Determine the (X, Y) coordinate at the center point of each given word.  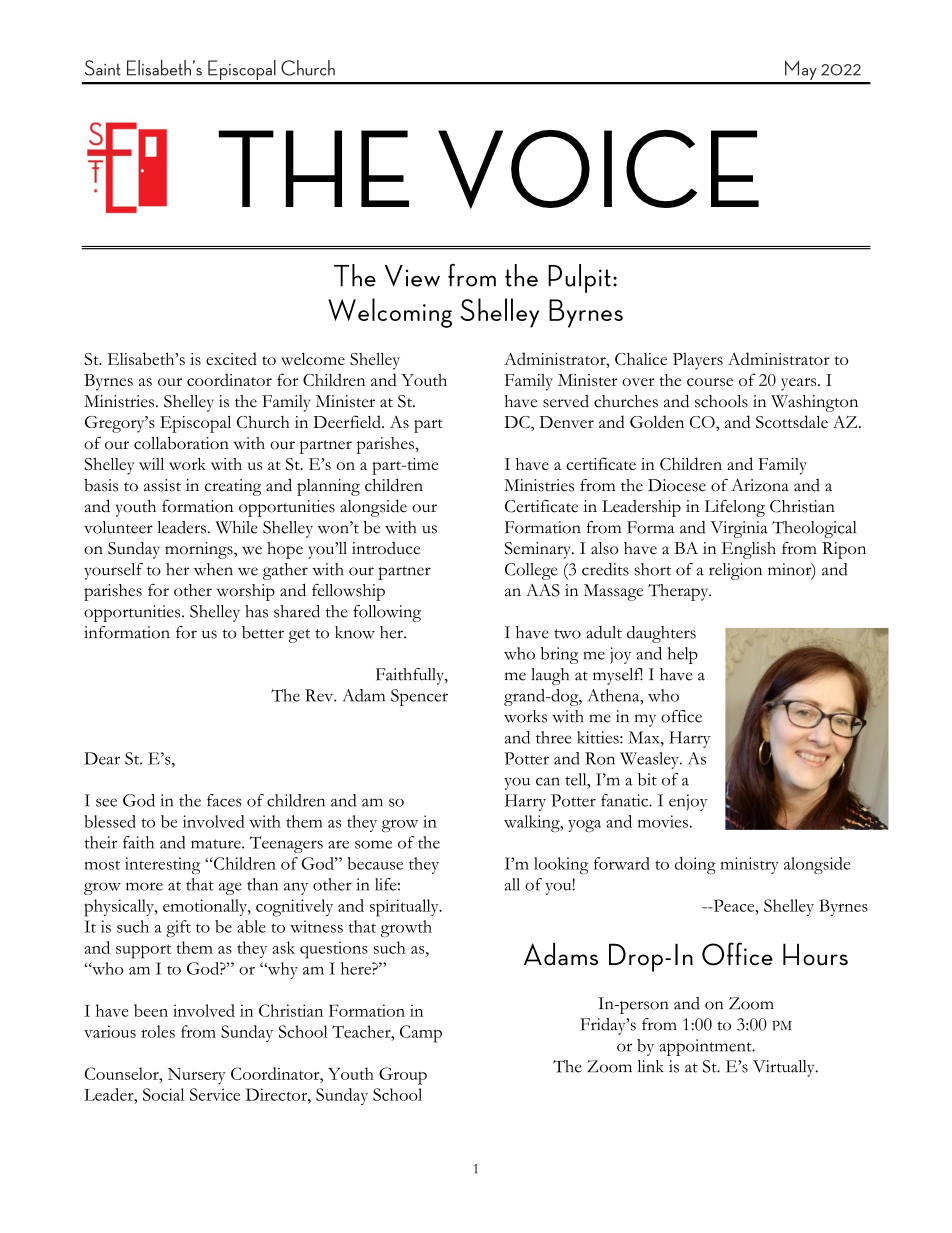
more (144, 886)
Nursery (197, 1076)
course (710, 382)
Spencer (419, 697)
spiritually (405, 908)
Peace (734, 905)
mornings (200, 550)
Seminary (539, 550)
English (749, 550)
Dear (102, 758)
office (681, 716)
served (566, 401)
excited (231, 358)
